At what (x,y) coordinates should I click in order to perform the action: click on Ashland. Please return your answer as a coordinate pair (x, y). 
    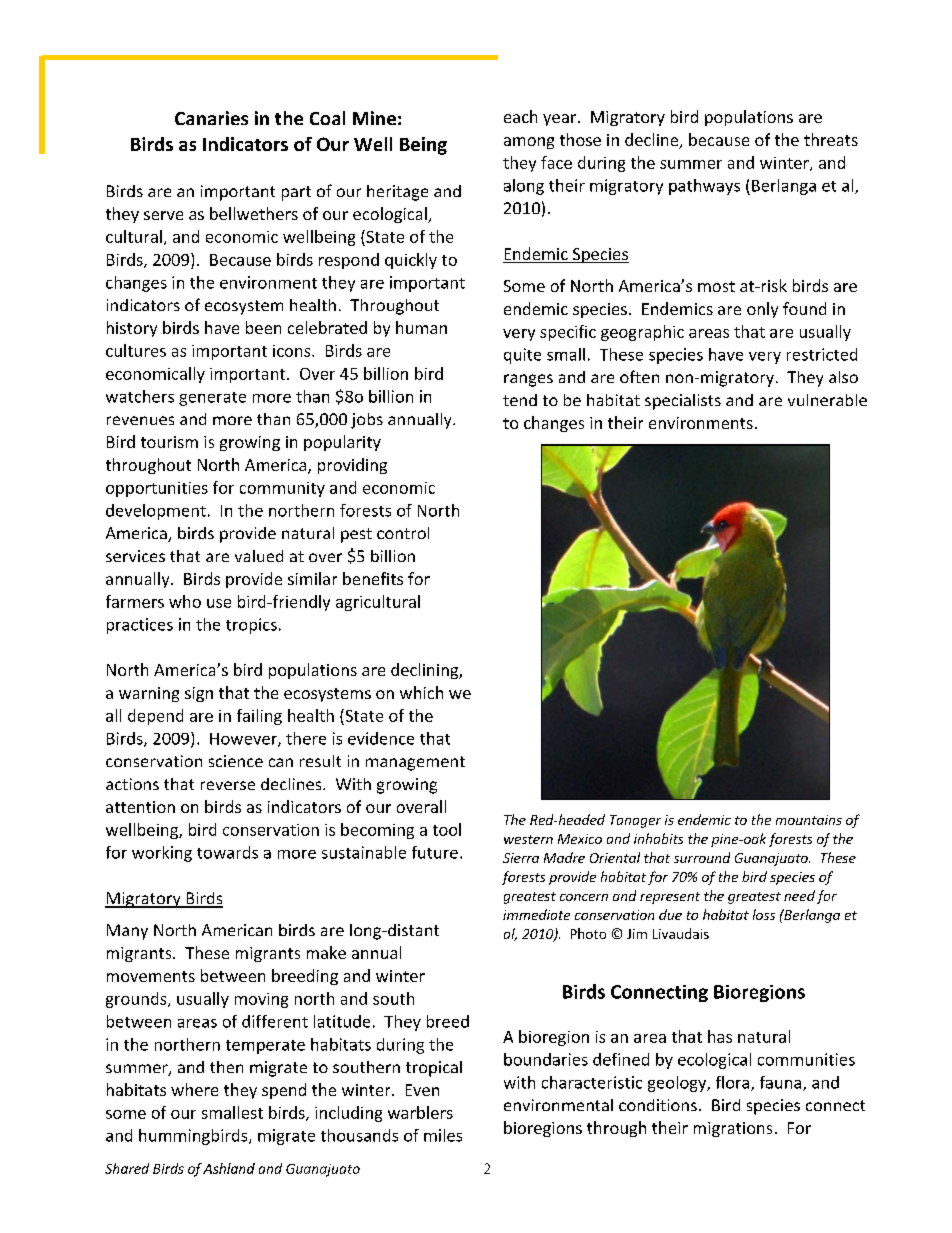
    Looking at the image, I should click on (229, 1168).
